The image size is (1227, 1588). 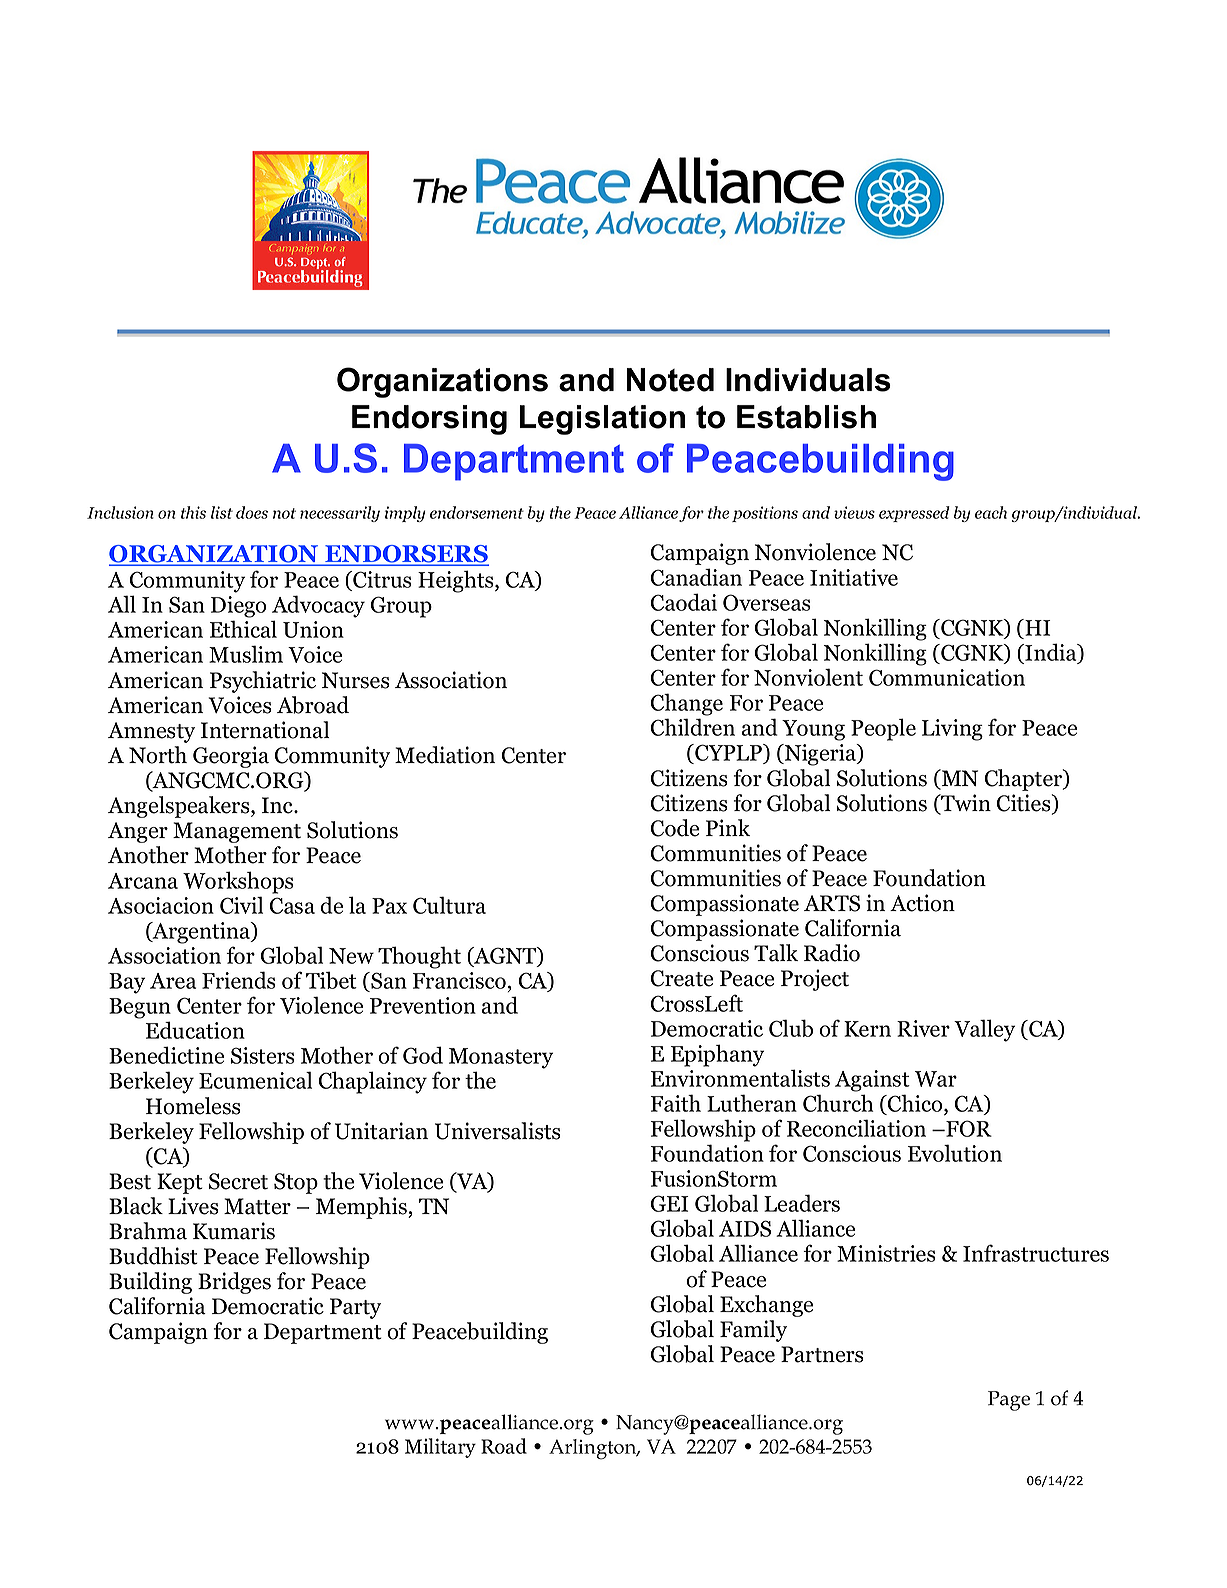 I want to click on Muslim, so click(x=246, y=654).
